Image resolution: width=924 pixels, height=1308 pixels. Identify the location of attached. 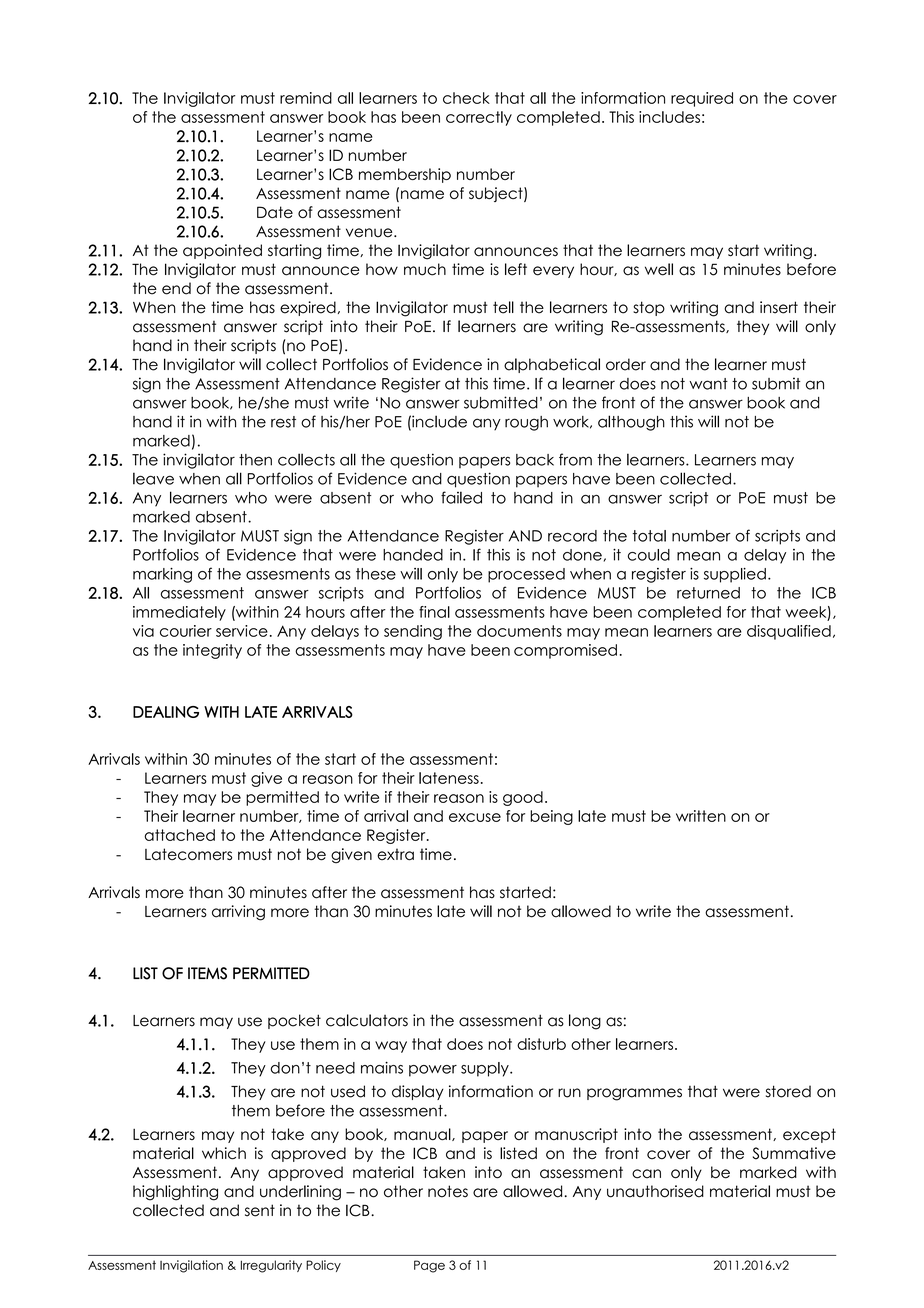
(179, 835).
